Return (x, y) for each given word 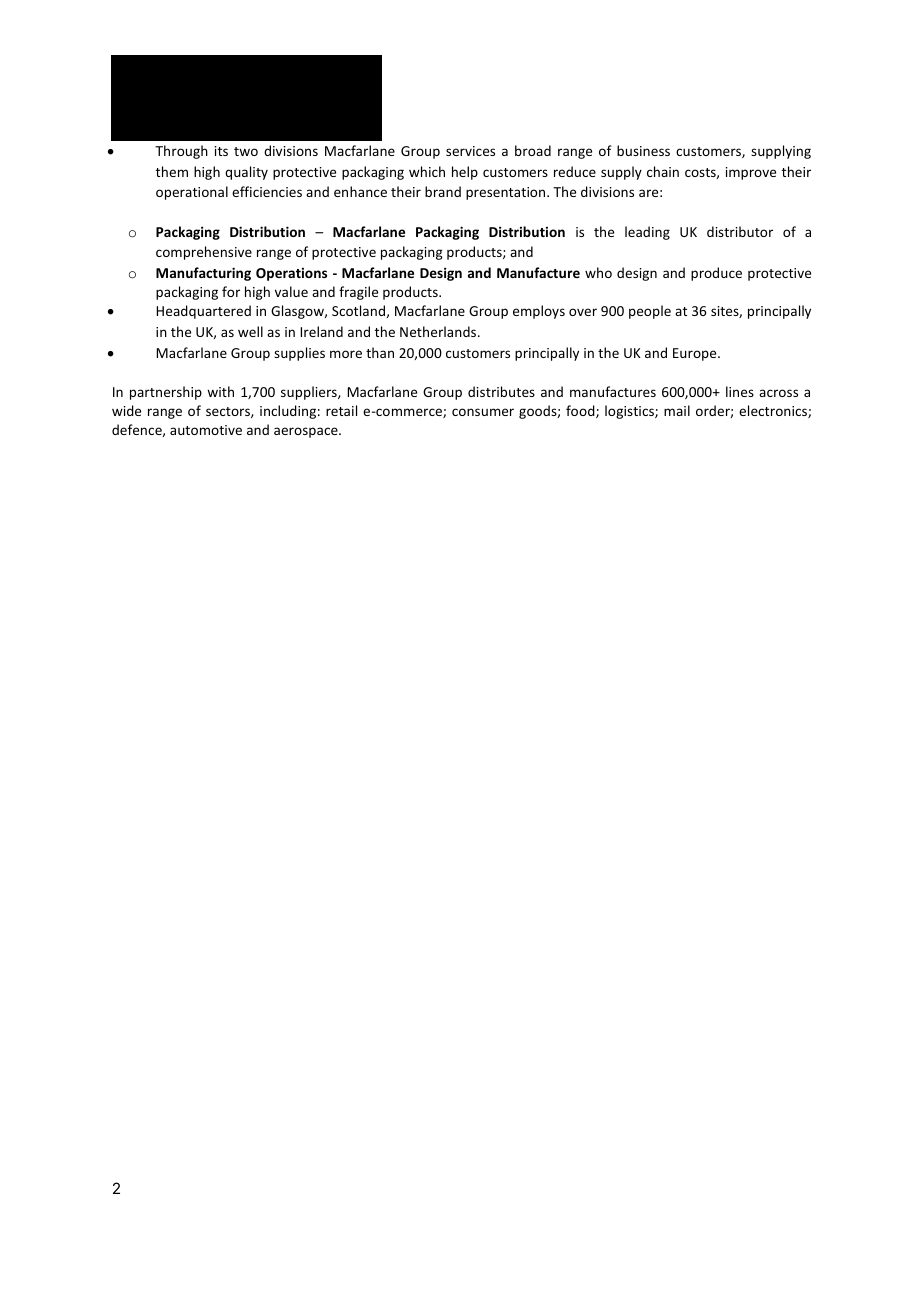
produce (716, 274)
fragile (358, 293)
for (231, 291)
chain (663, 171)
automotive (206, 430)
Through (181, 152)
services (470, 151)
